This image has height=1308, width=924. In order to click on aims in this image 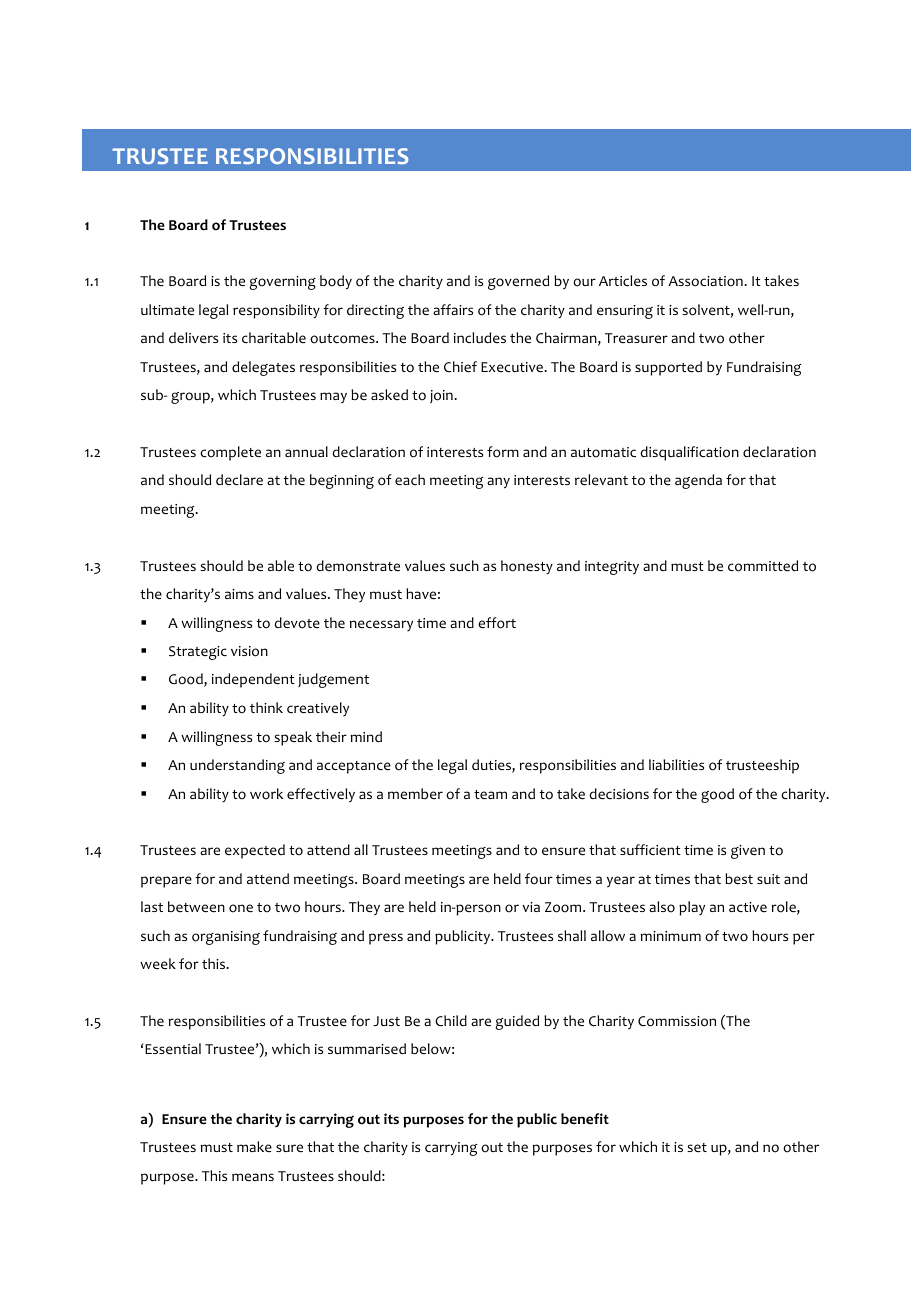, I will do `click(239, 594)`.
